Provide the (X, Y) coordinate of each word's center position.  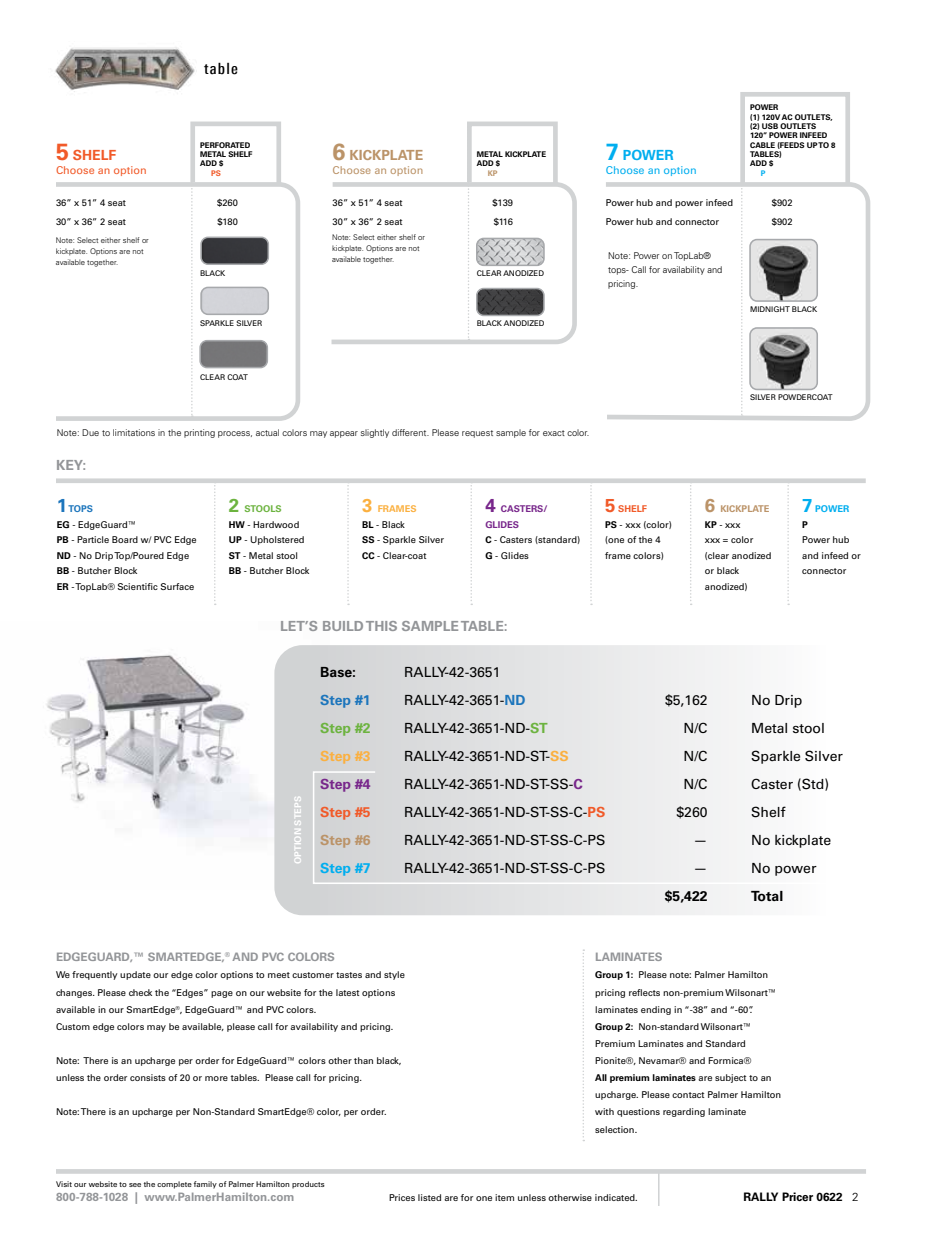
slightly (375, 433)
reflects (644, 992)
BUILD (343, 626)
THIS (381, 626)
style (394, 975)
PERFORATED (225, 145)
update (135, 975)
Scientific (137, 586)
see (135, 1185)
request (477, 434)
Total (767, 896)
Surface (177, 586)
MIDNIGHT (770, 309)
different (410, 432)
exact (554, 433)
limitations (134, 432)
